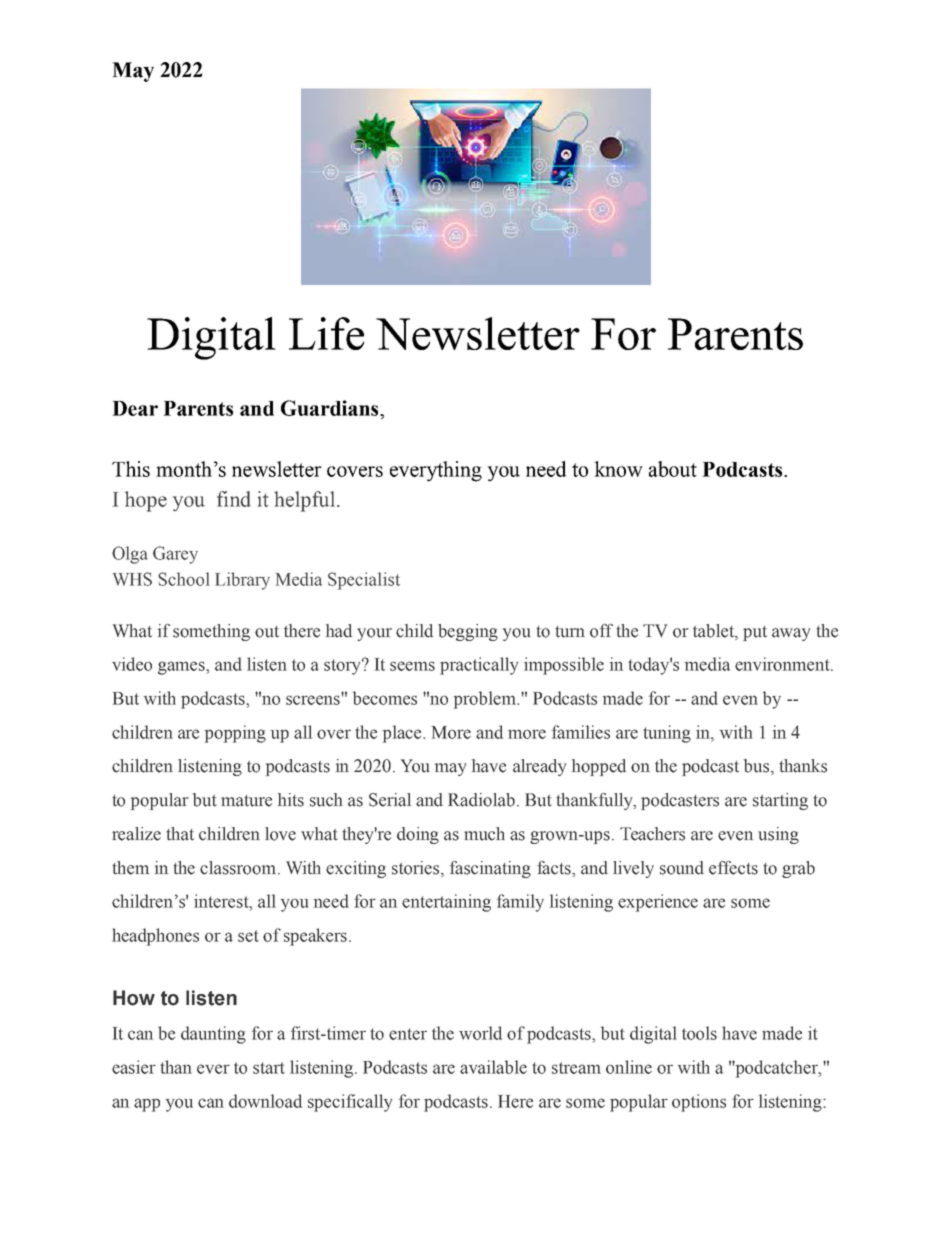 The width and height of the page is (952, 1233). I want to click on problem, so click(486, 700).
